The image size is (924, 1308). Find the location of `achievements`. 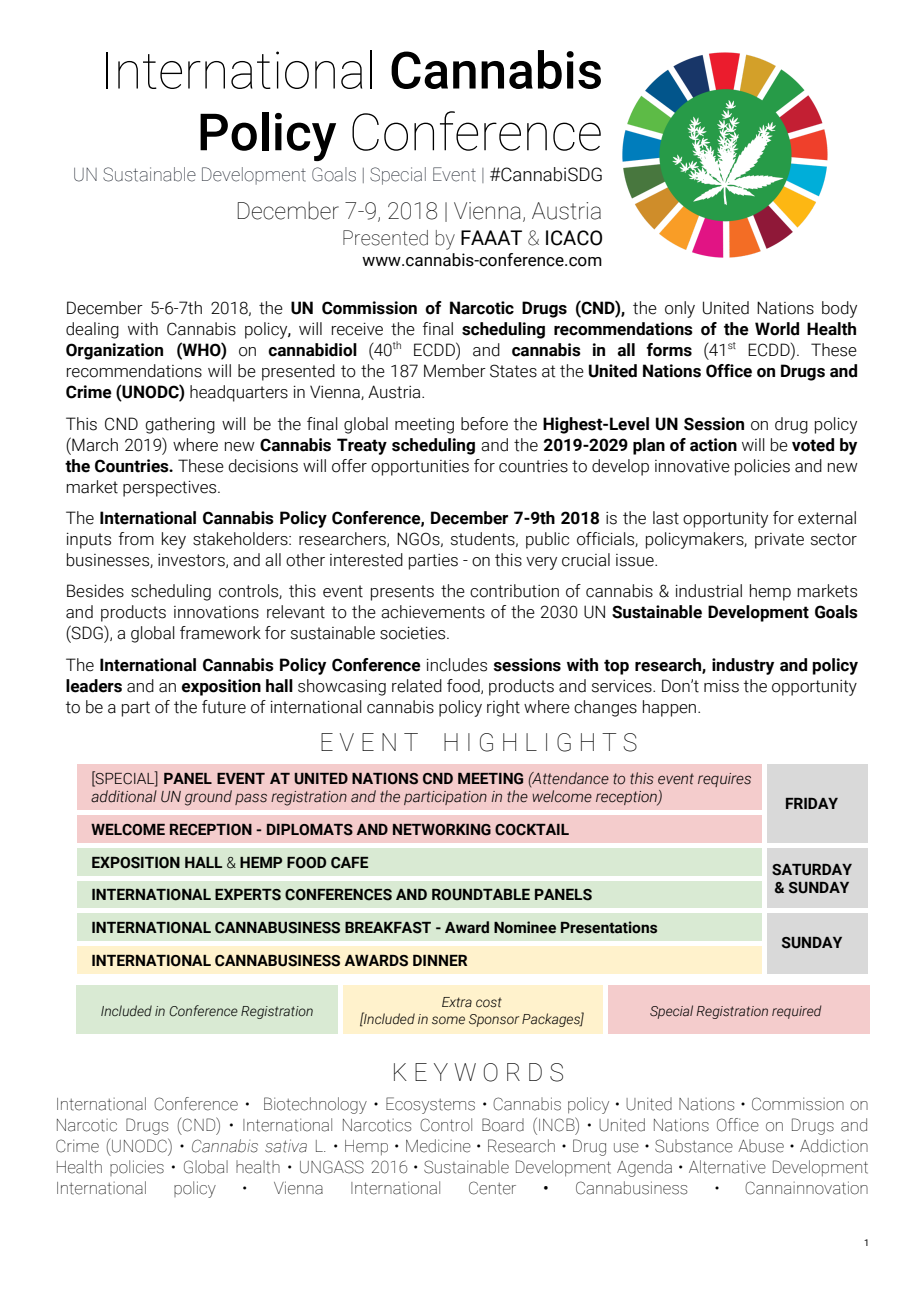

achievements is located at coordinates (433, 612).
